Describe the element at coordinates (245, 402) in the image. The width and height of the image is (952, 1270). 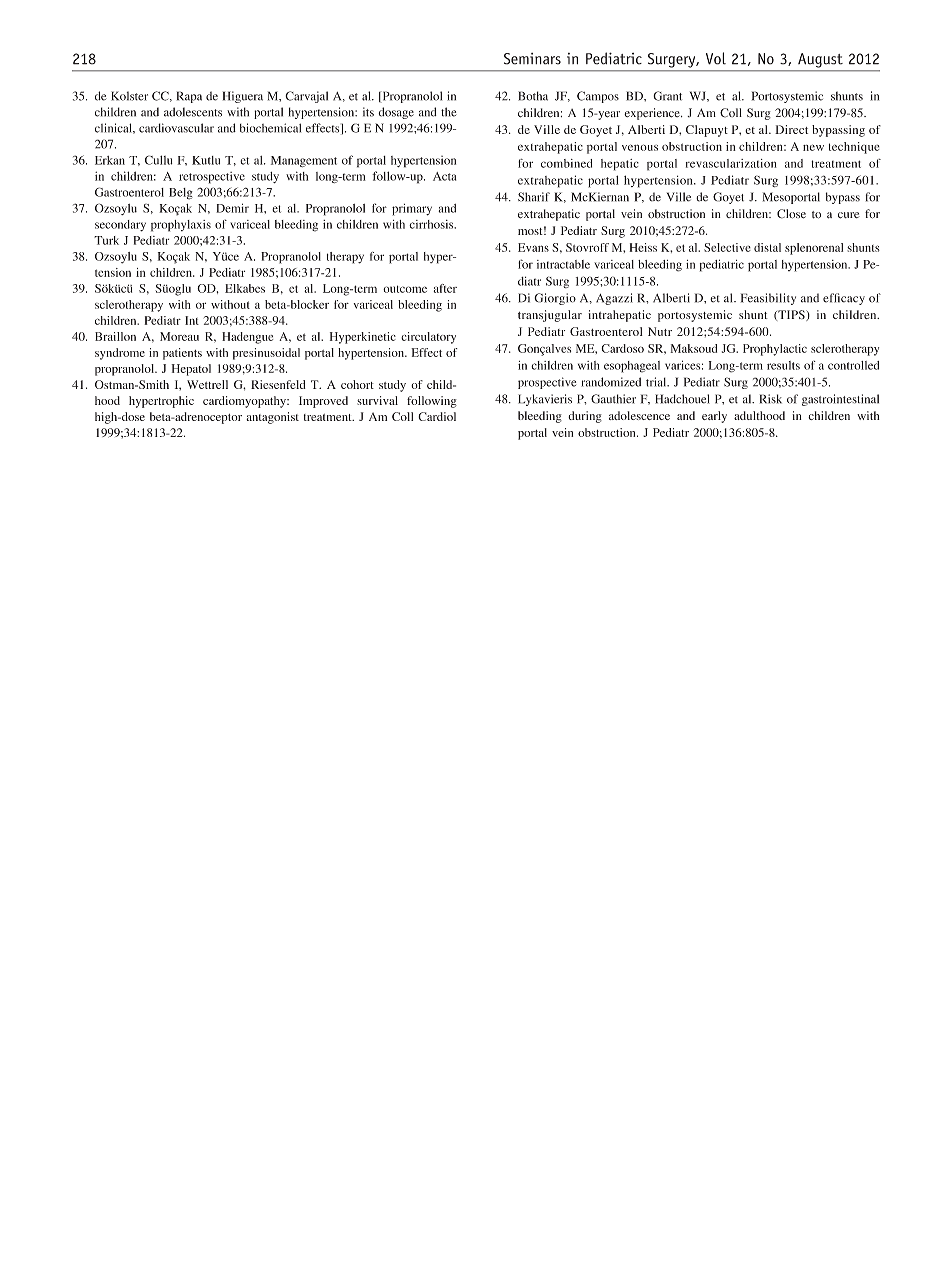
I see `cardiomyopathy` at that location.
